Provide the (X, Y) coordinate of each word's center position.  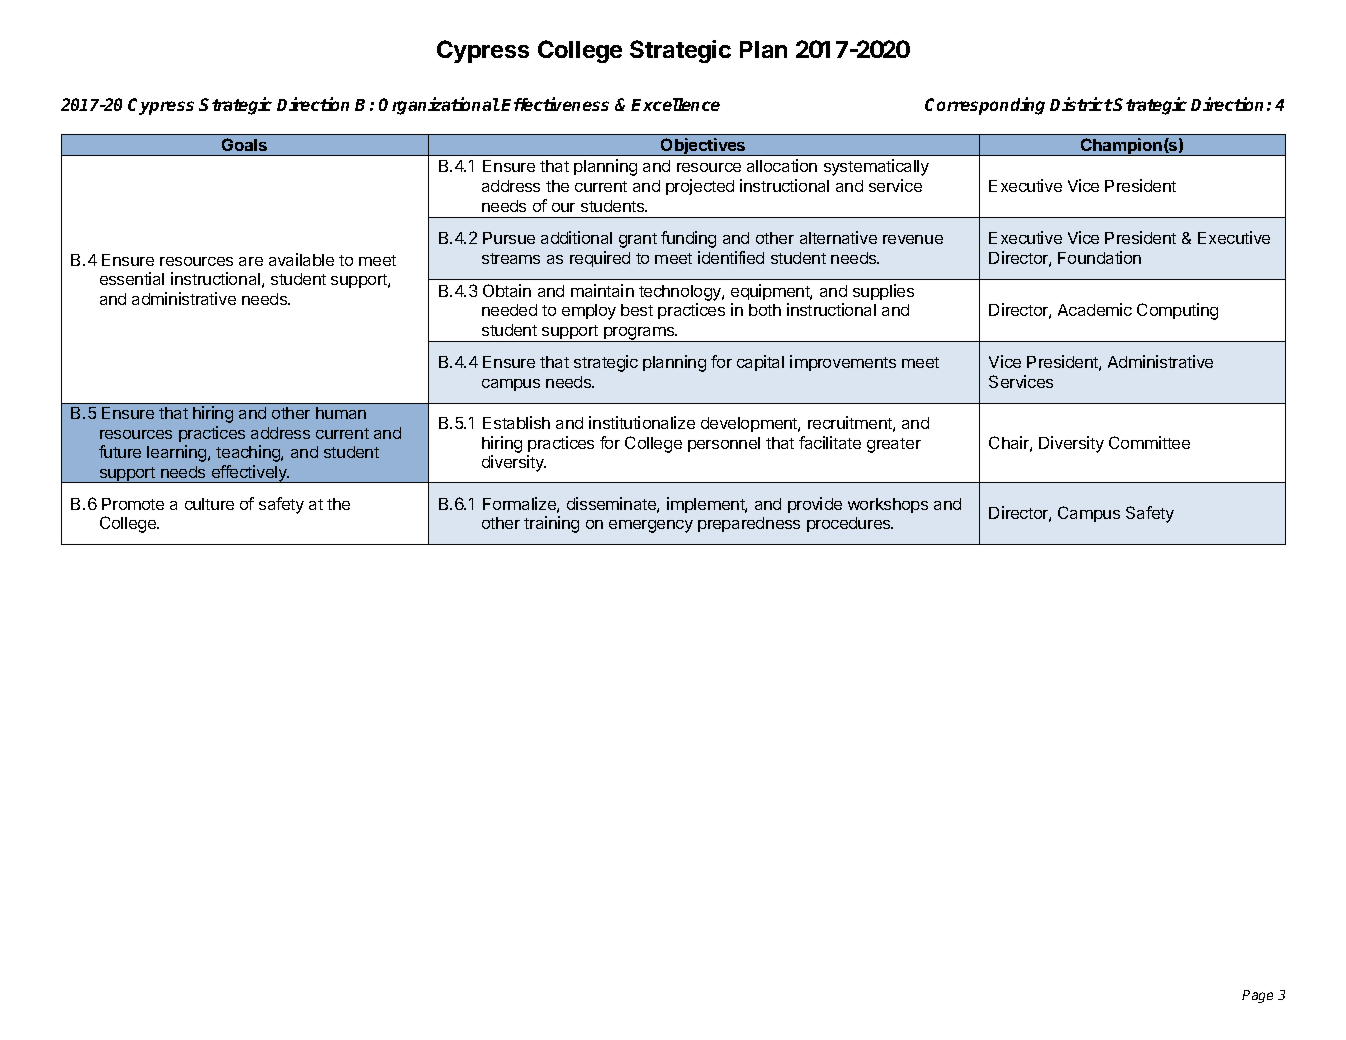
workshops (888, 505)
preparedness (749, 524)
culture (209, 504)
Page (1257, 996)
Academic (1095, 309)
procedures (850, 524)
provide (815, 505)
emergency (651, 526)
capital (760, 363)
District (1081, 104)
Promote (133, 504)
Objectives (703, 147)
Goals (244, 144)
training (551, 524)
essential (132, 278)
